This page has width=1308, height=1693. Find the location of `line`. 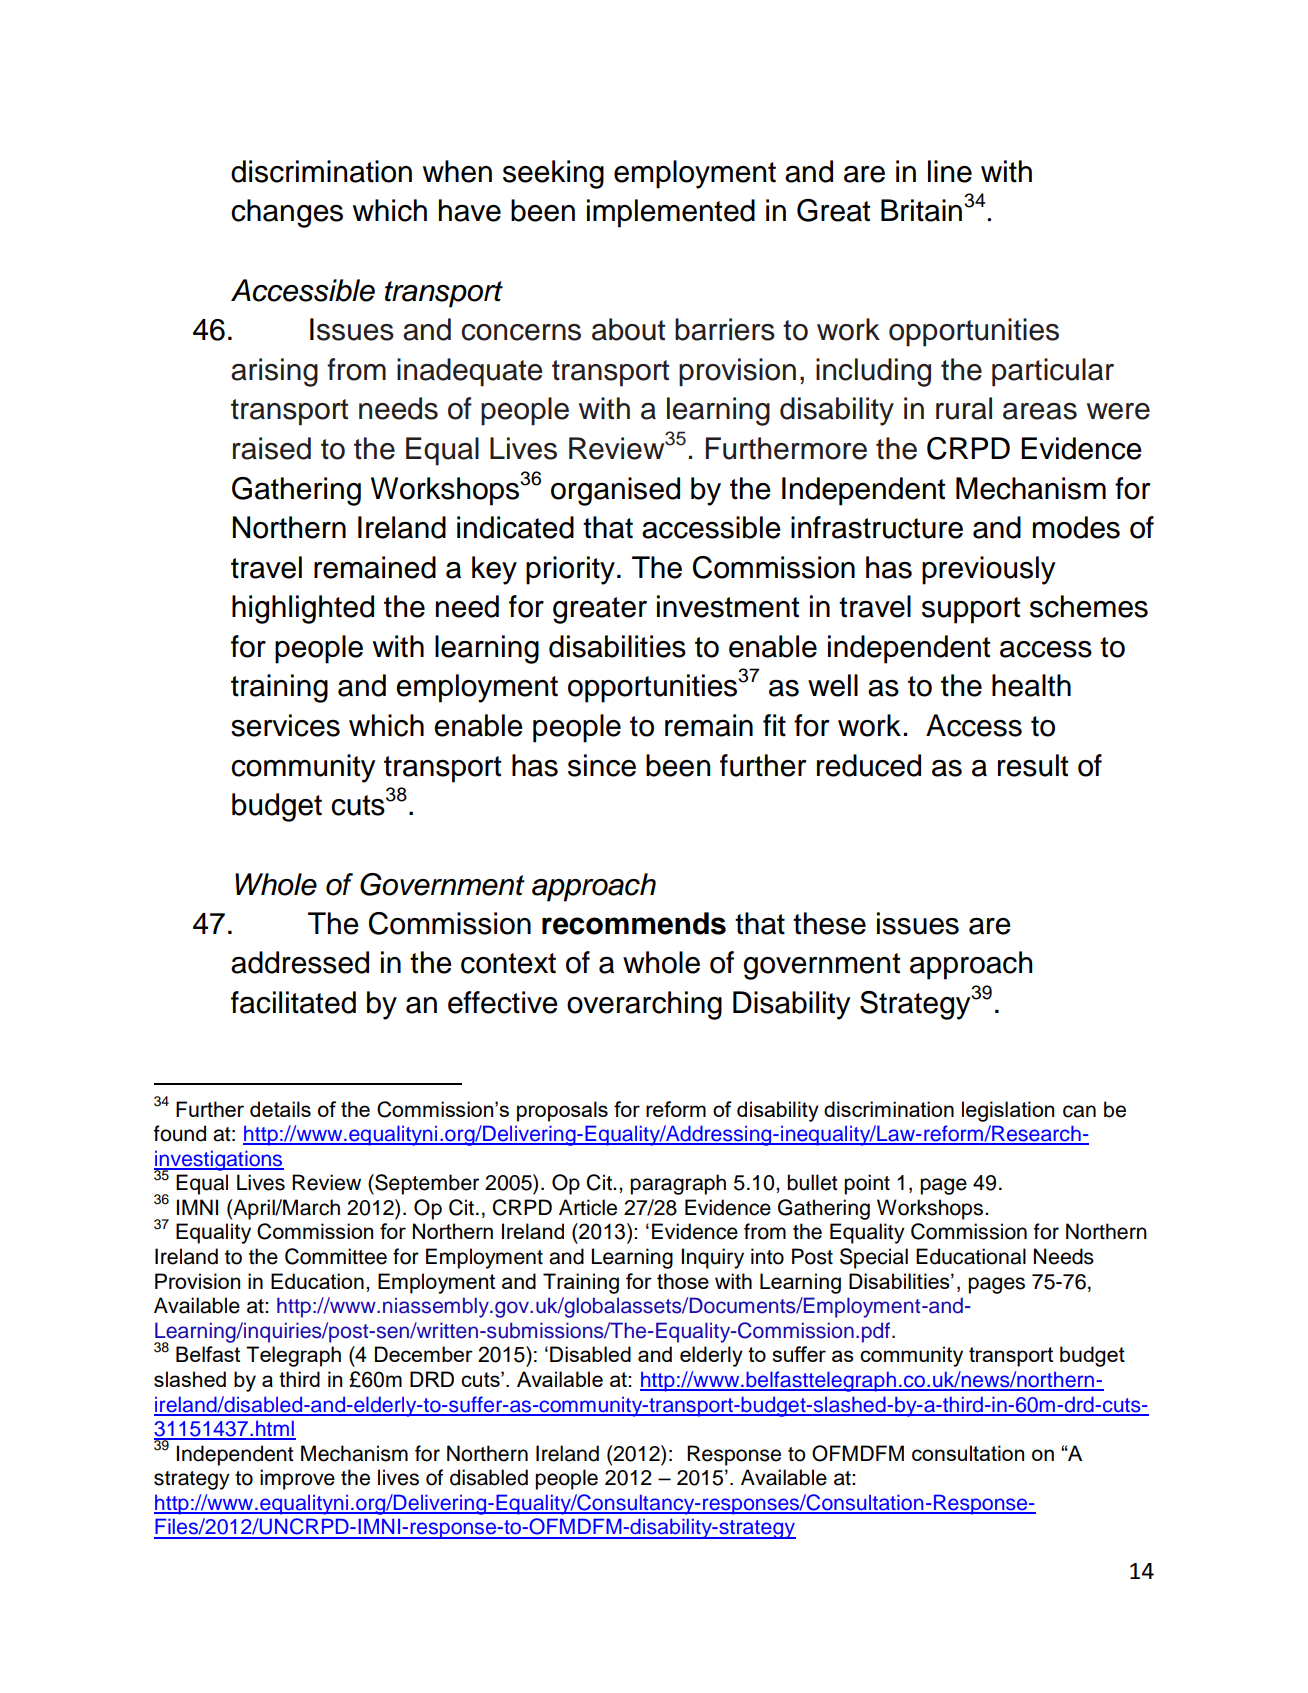

line is located at coordinates (950, 171).
